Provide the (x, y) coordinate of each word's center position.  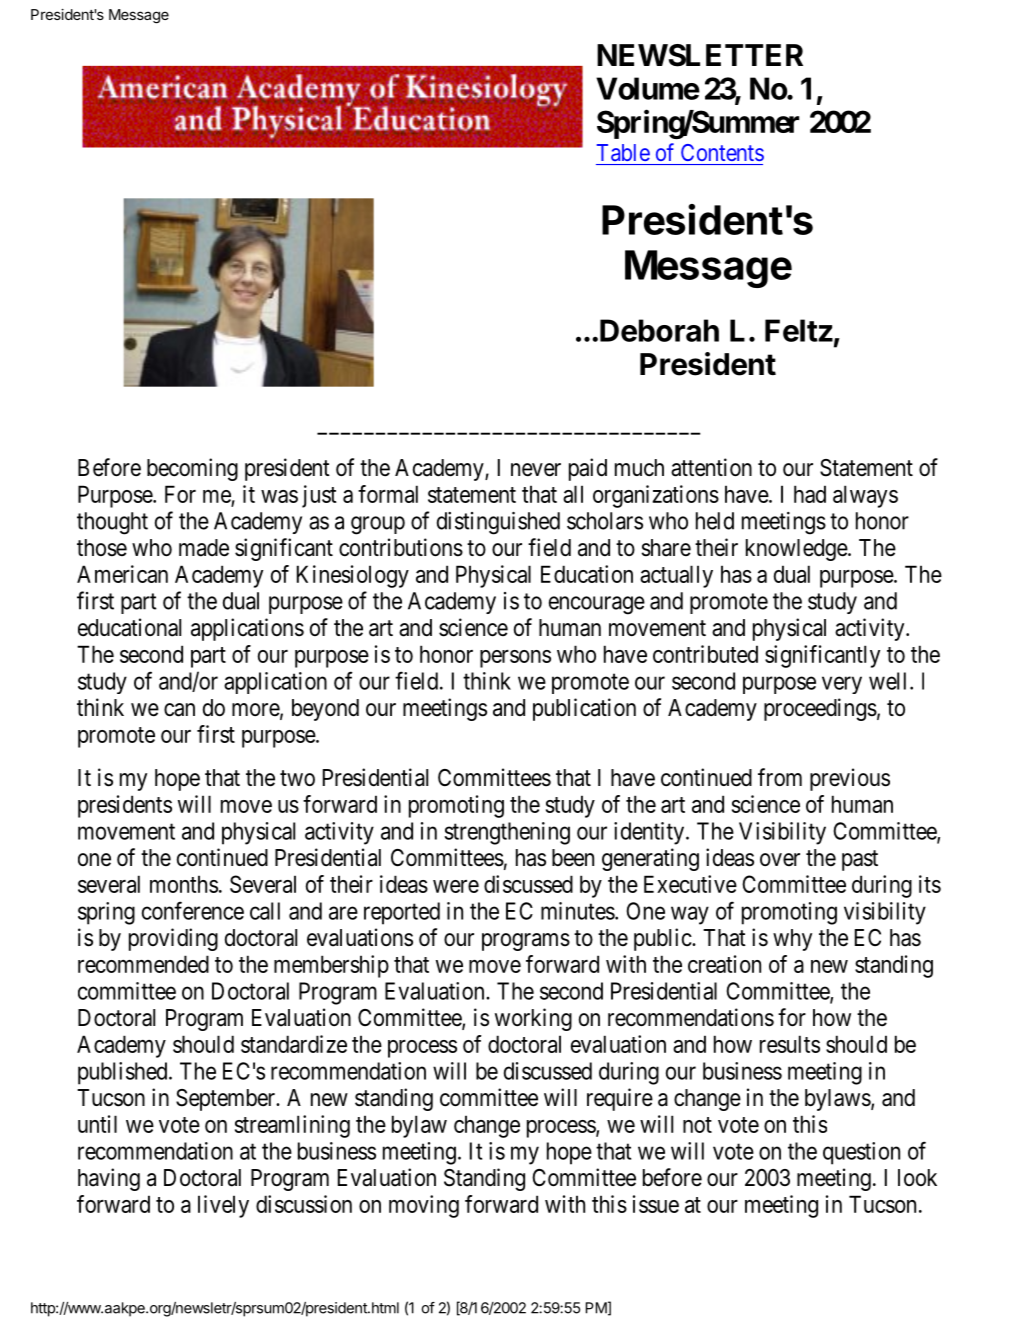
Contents (722, 152)
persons (515, 659)
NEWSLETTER (700, 55)
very (842, 685)
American (122, 574)
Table (623, 152)
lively (223, 1206)
